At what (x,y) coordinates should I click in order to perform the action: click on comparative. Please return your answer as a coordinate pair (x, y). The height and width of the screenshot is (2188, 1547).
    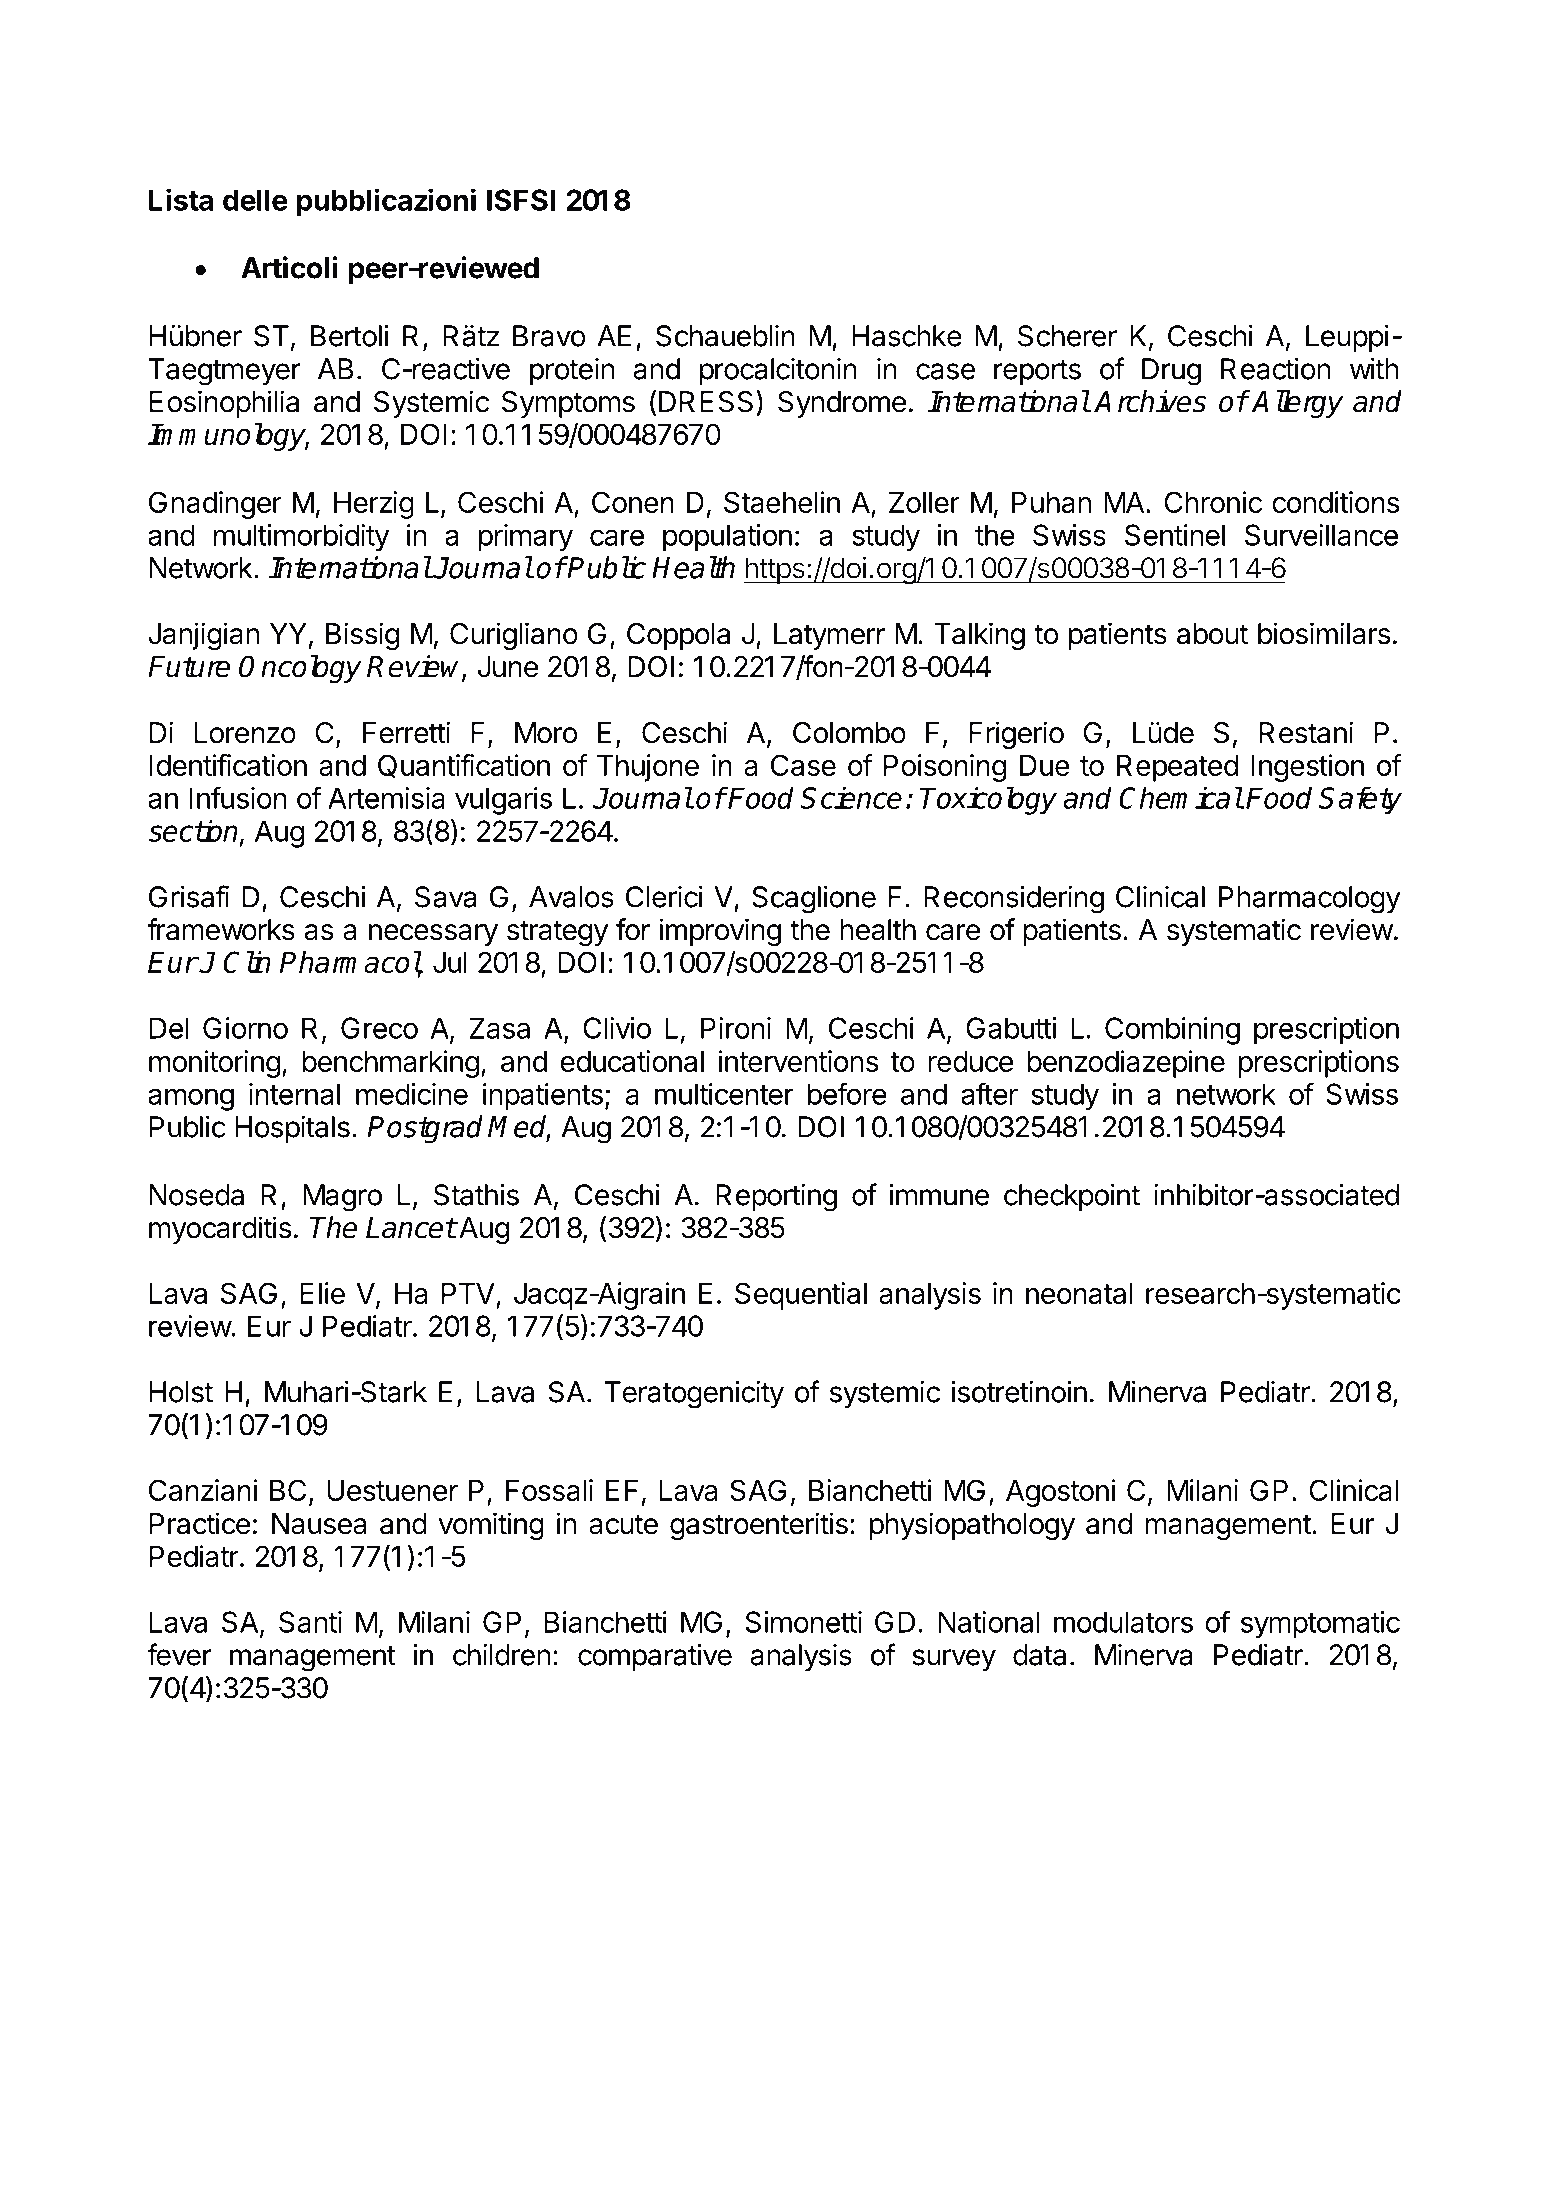
    Looking at the image, I should click on (655, 1657).
